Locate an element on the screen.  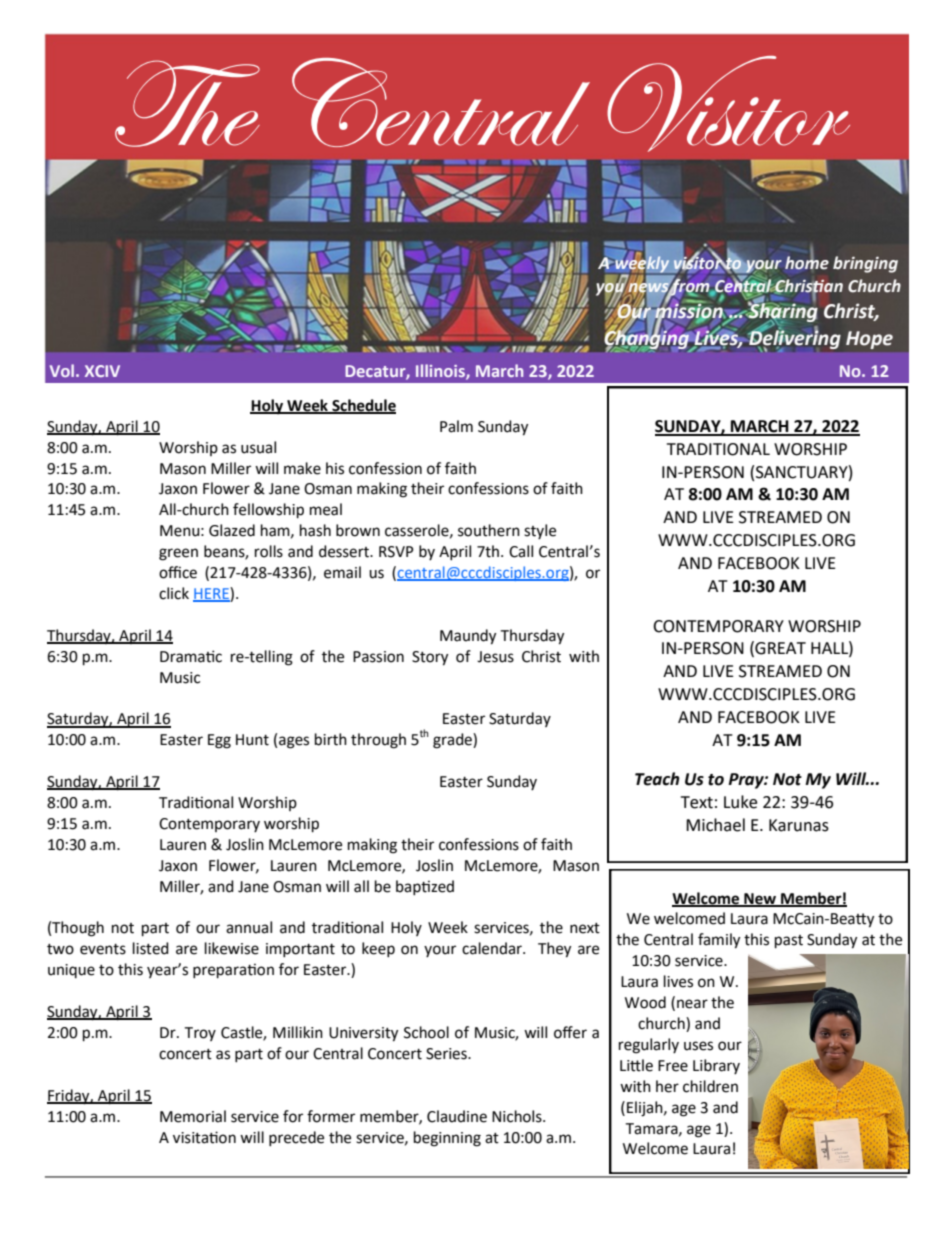
Claudine is located at coordinates (457, 1116).
